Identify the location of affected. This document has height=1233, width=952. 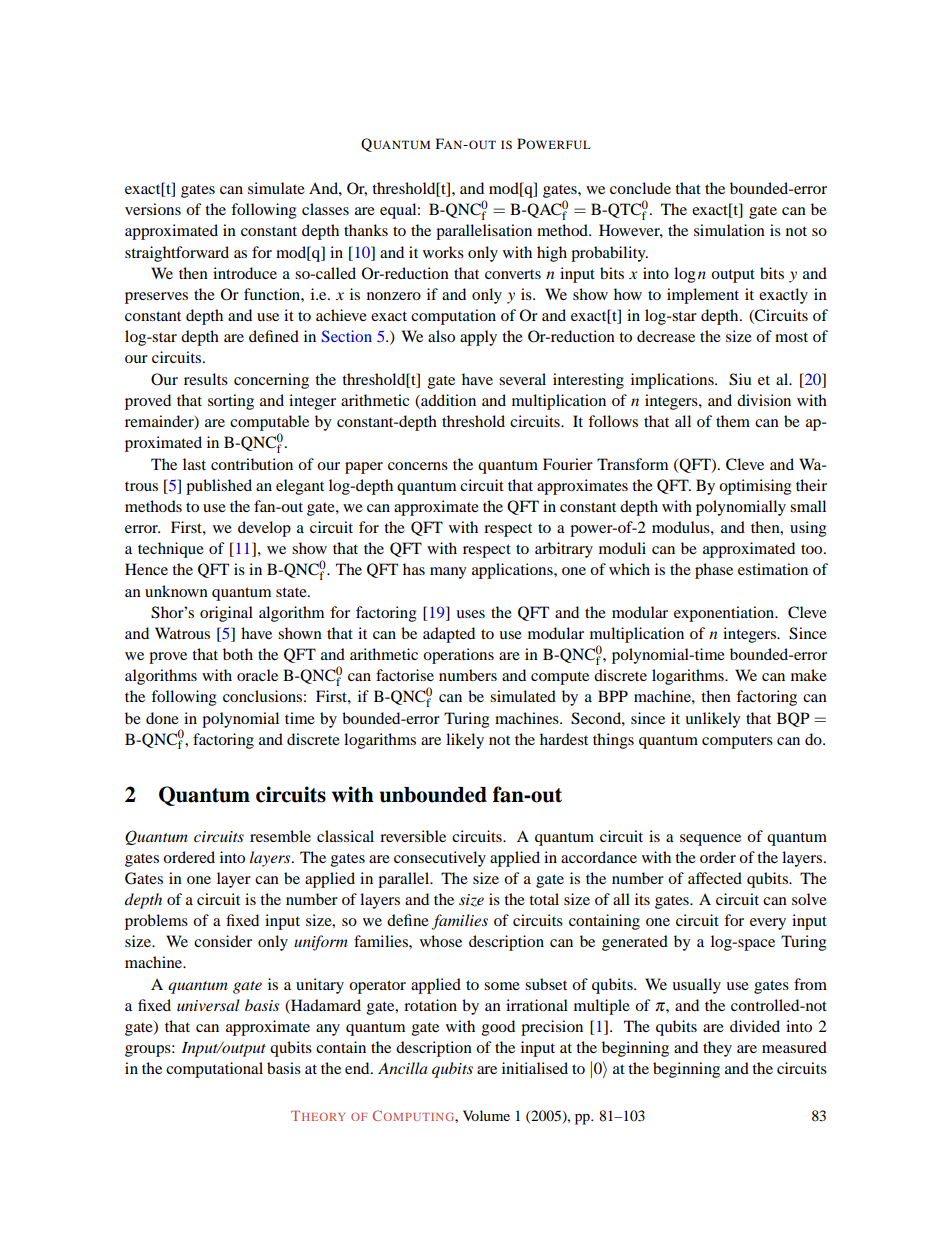
(715, 878).
